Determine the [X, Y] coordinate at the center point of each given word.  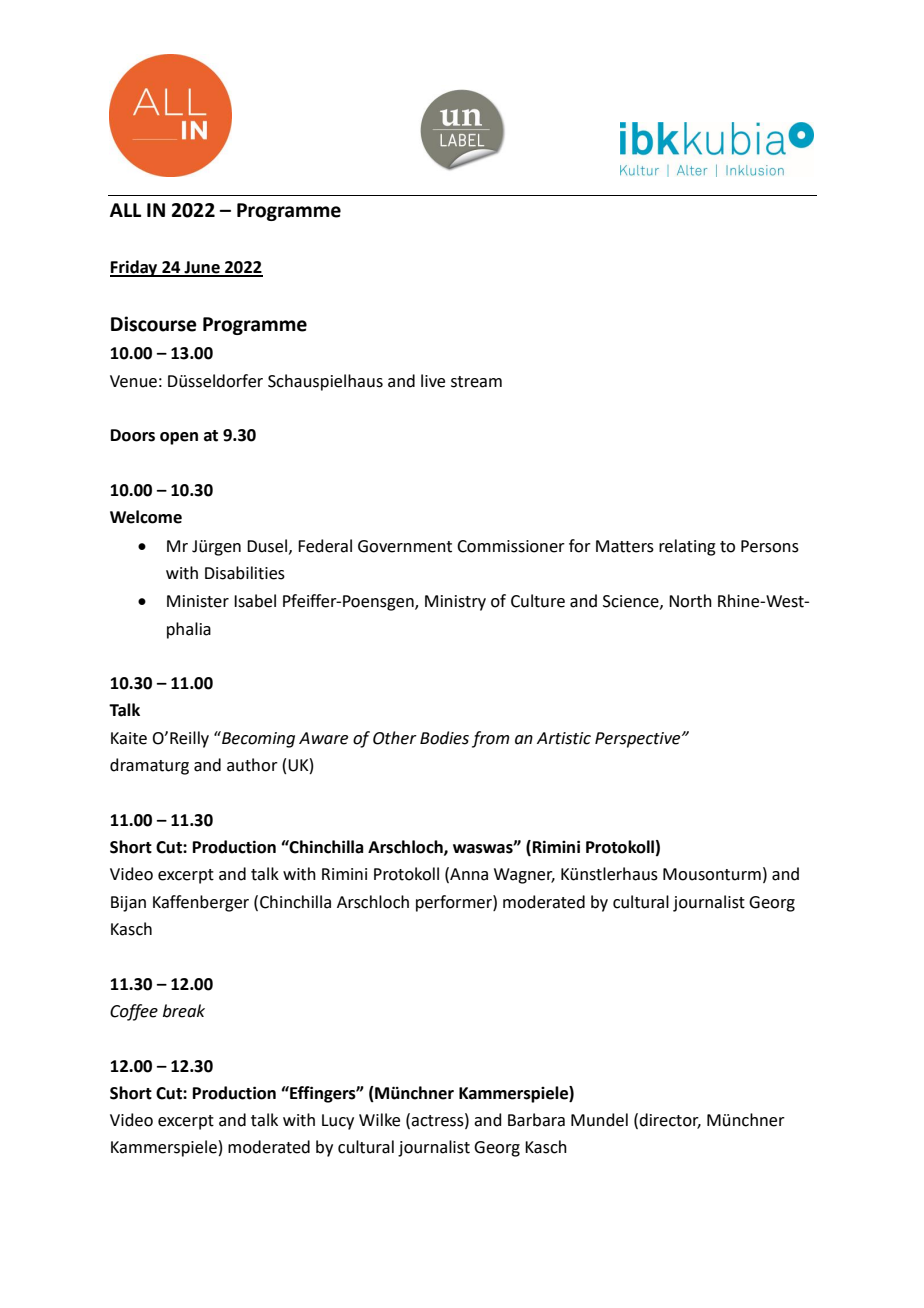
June [202, 268]
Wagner [524, 876]
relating [687, 547]
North [690, 601]
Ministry [455, 603]
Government [405, 546]
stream [476, 382]
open [179, 438]
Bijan [128, 904]
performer [455, 903]
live [433, 381]
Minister [198, 601]
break [184, 1011]
